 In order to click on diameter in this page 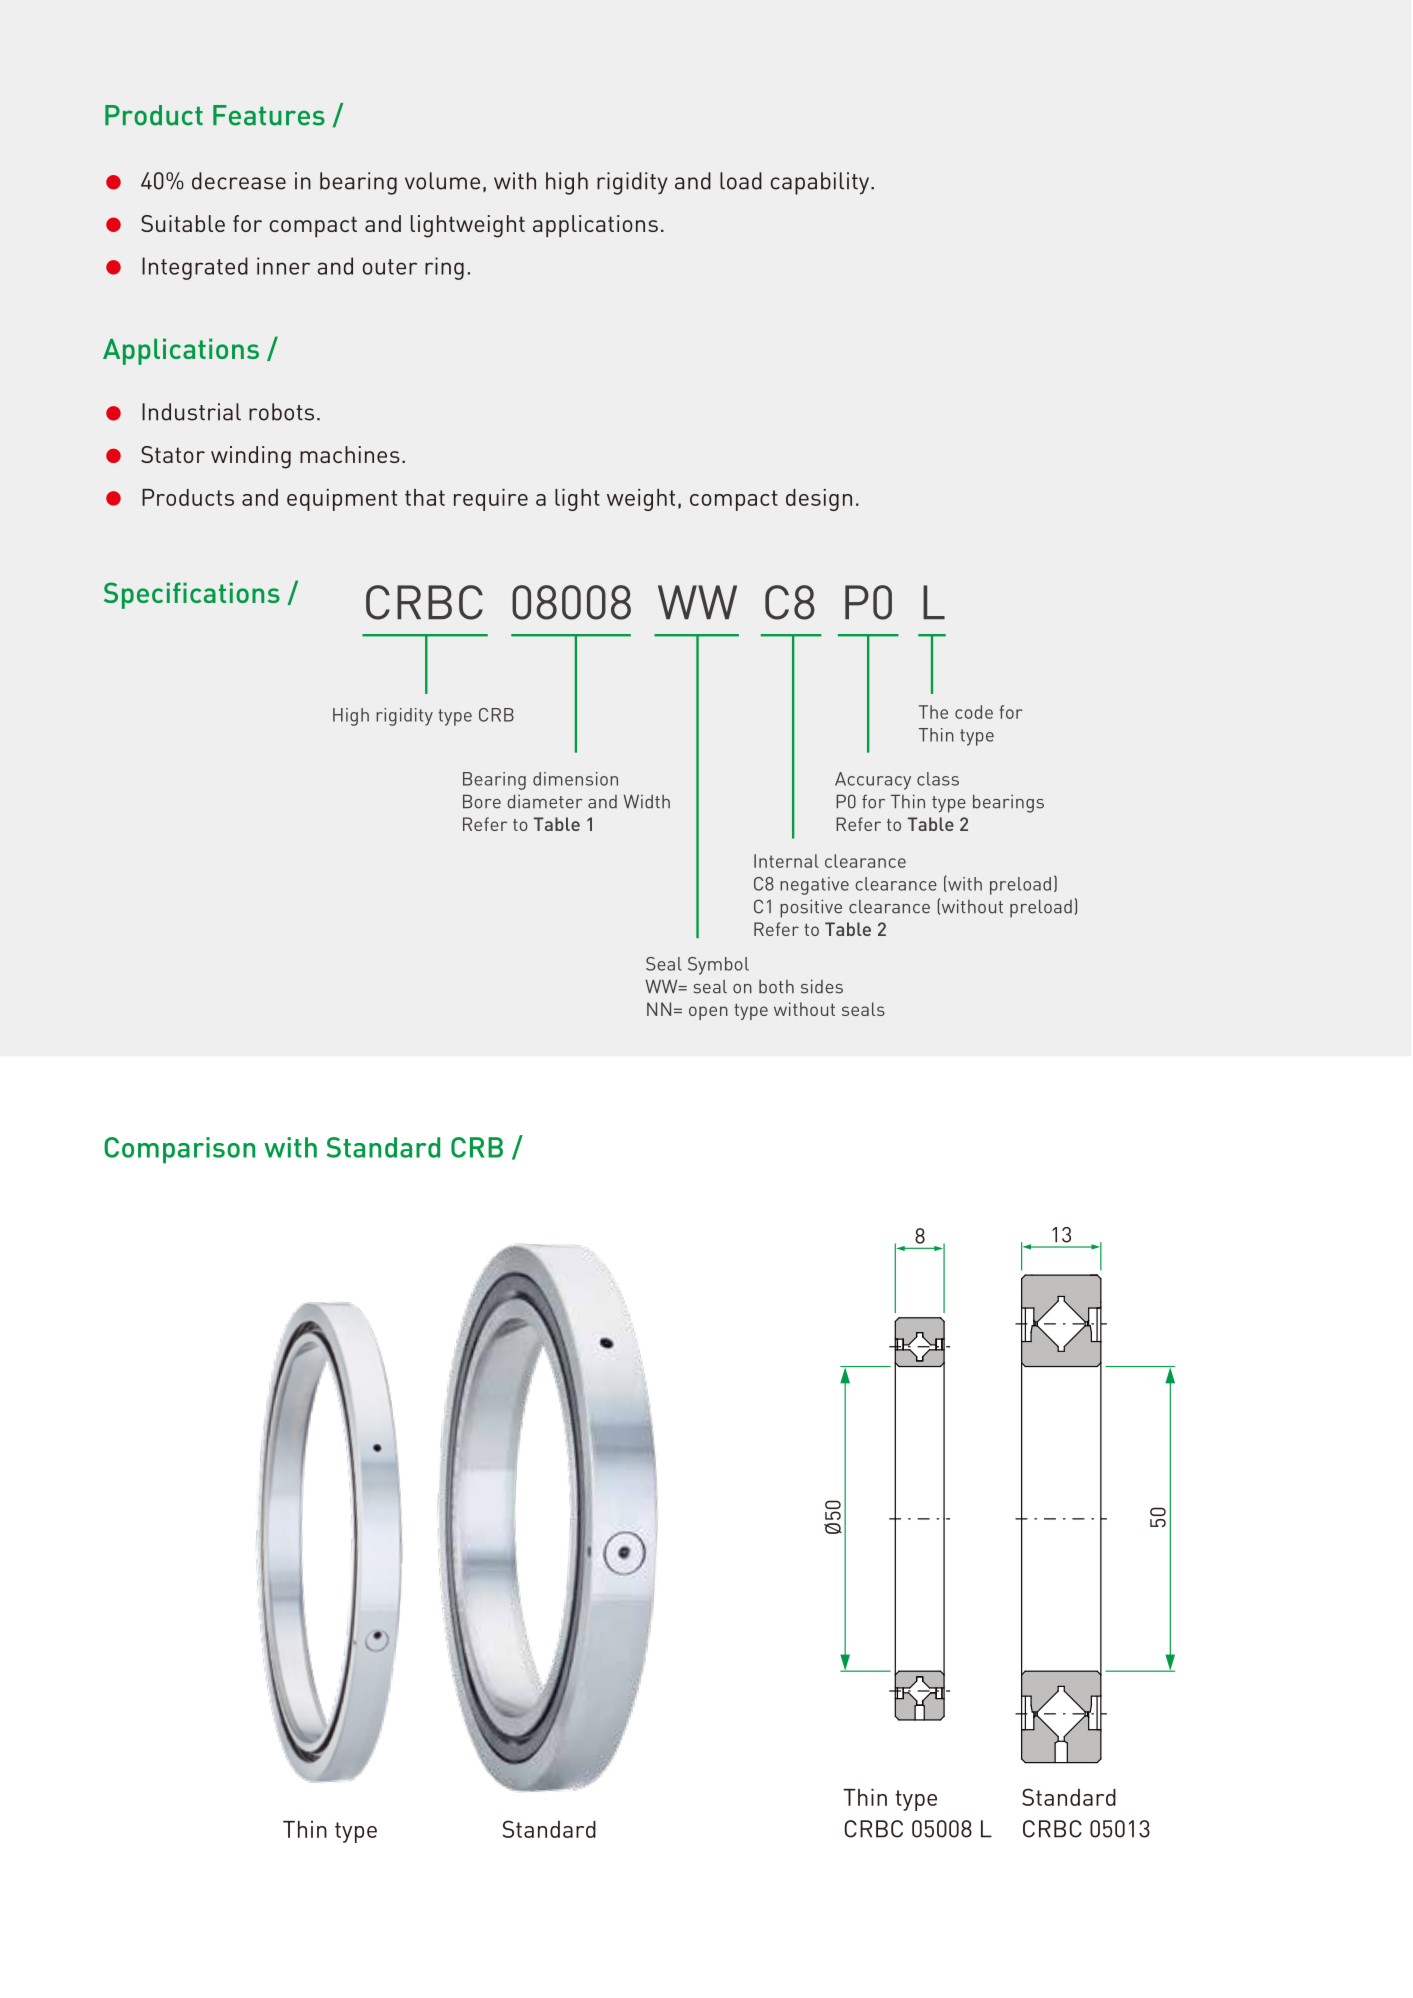, I will do `click(545, 801)`.
